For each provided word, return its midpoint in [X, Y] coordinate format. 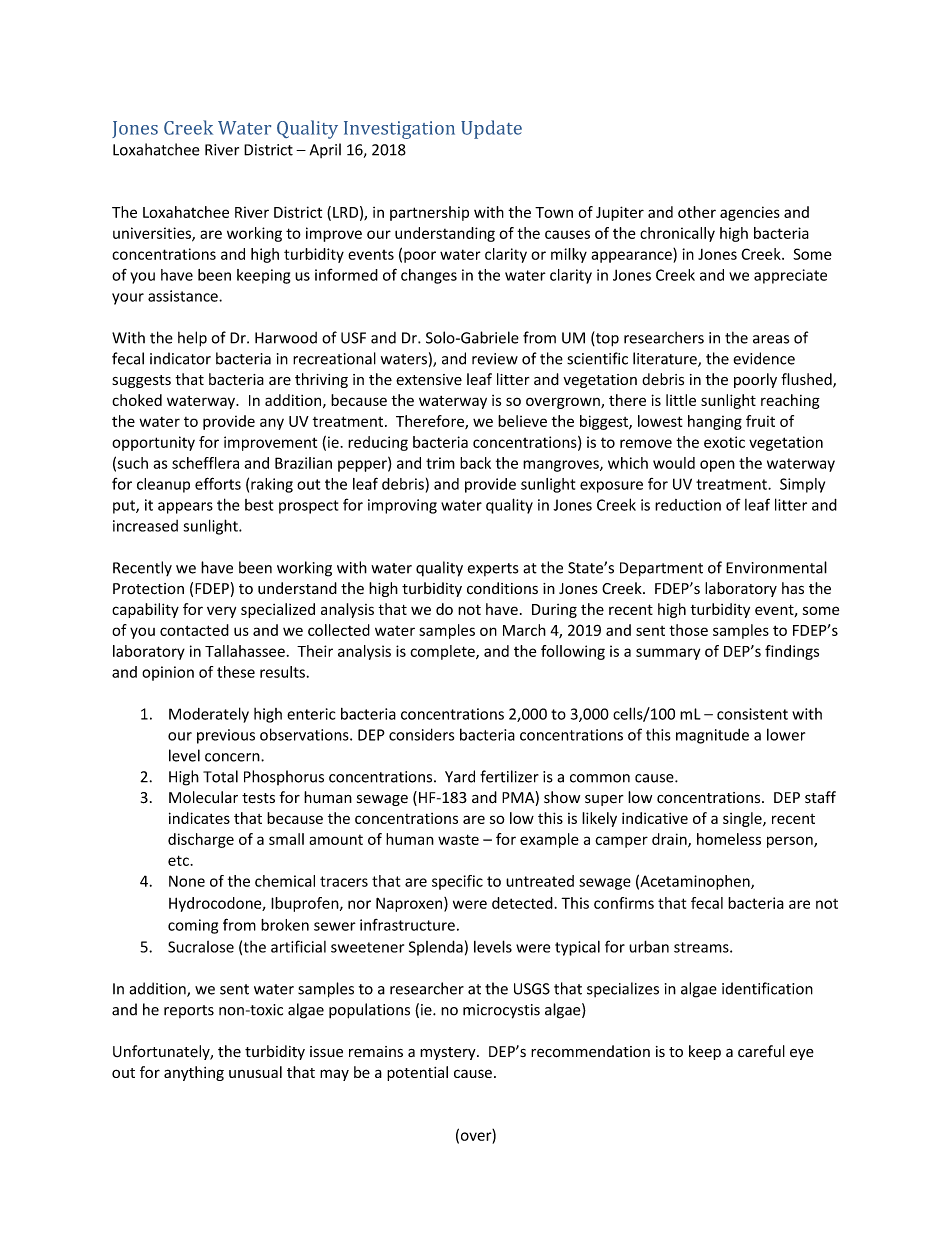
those [688, 630]
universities [153, 234]
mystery [449, 1053]
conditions [502, 588]
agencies [750, 213]
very [221, 612]
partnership [429, 213]
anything [194, 1073]
